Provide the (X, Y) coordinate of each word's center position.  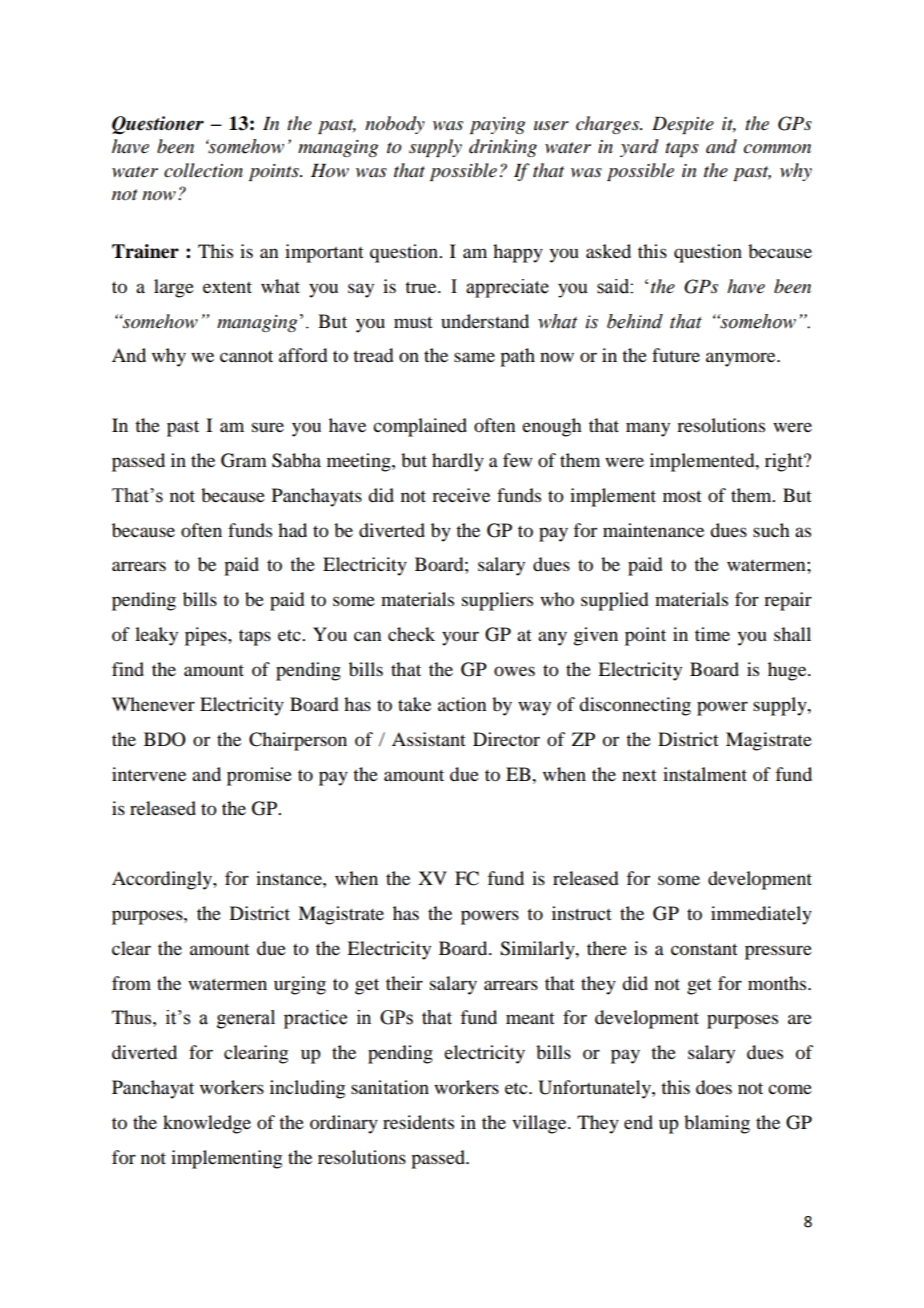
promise (259, 776)
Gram (244, 460)
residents (418, 1122)
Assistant (429, 739)
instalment (705, 774)
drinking (503, 148)
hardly (458, 462)
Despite (683, 125)
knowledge (207, 1124)
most (682, 496)
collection (203, 170)
